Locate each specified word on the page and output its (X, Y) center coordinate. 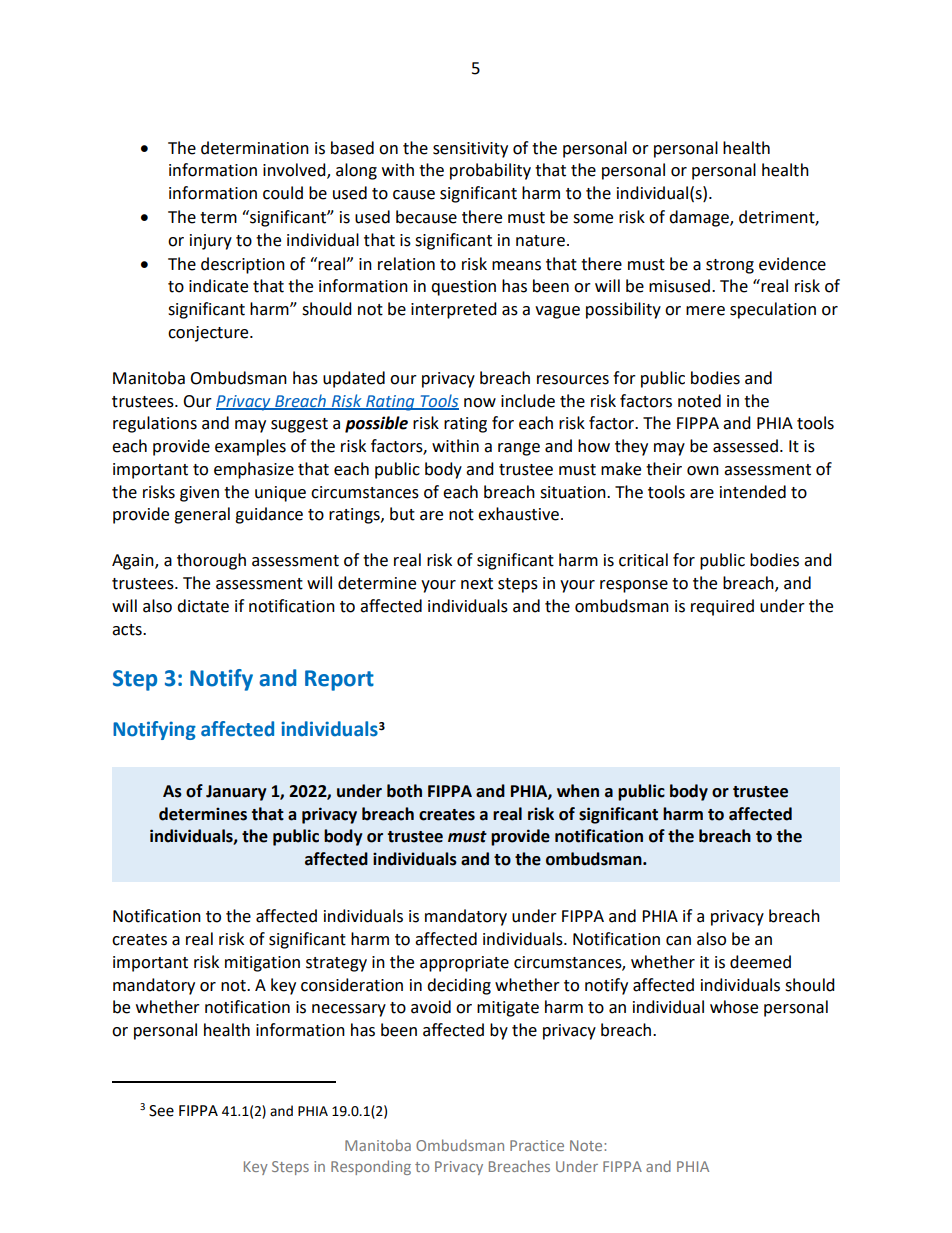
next (477, 584)
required (722, 607)
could (283, 193)
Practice (537, 1145)
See (161, 1111)
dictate (203, 606)
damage (700, 218)
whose (734, 1007)
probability (490, 171)
